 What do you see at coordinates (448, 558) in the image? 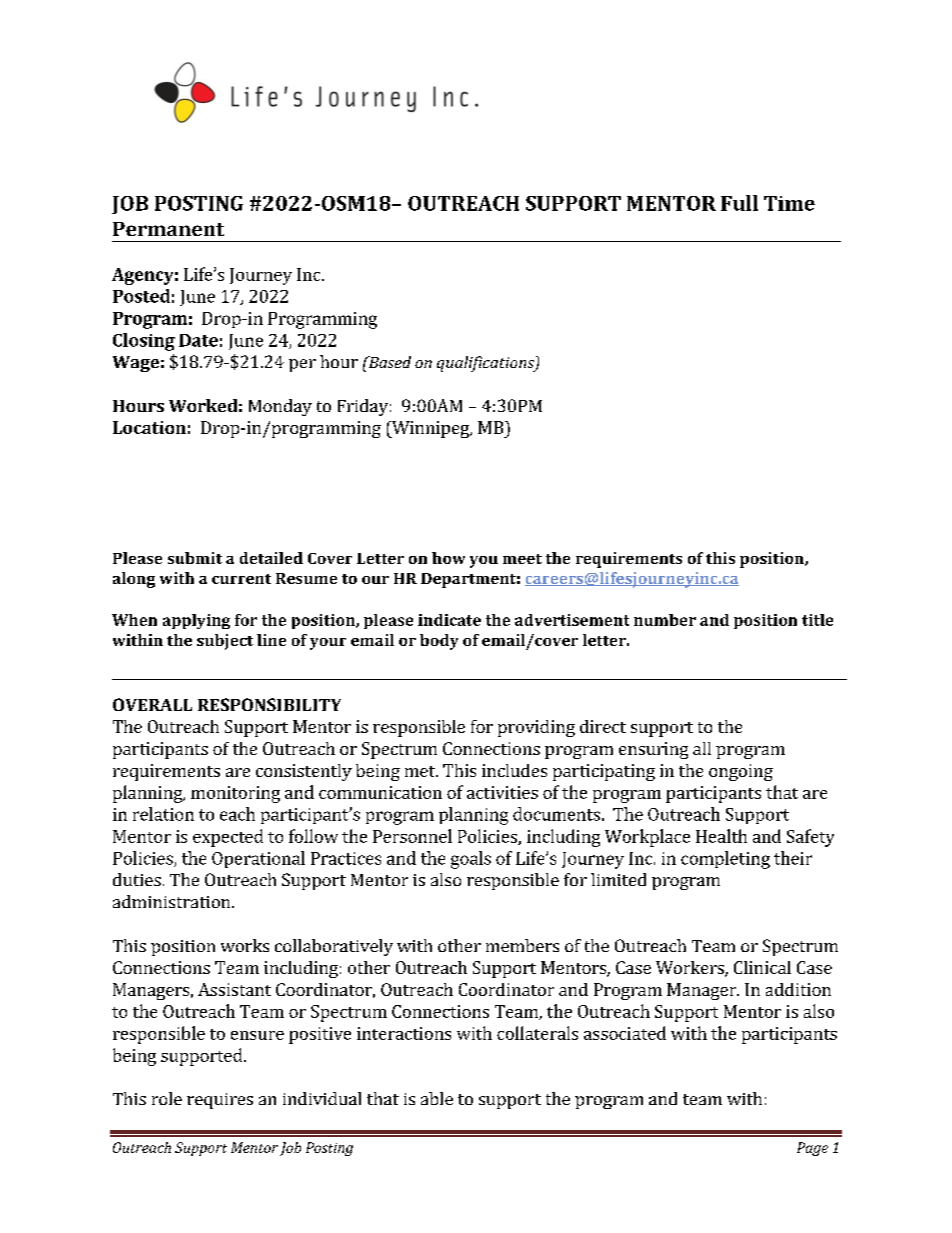
I see `how` at bounding box center [448, 558].
